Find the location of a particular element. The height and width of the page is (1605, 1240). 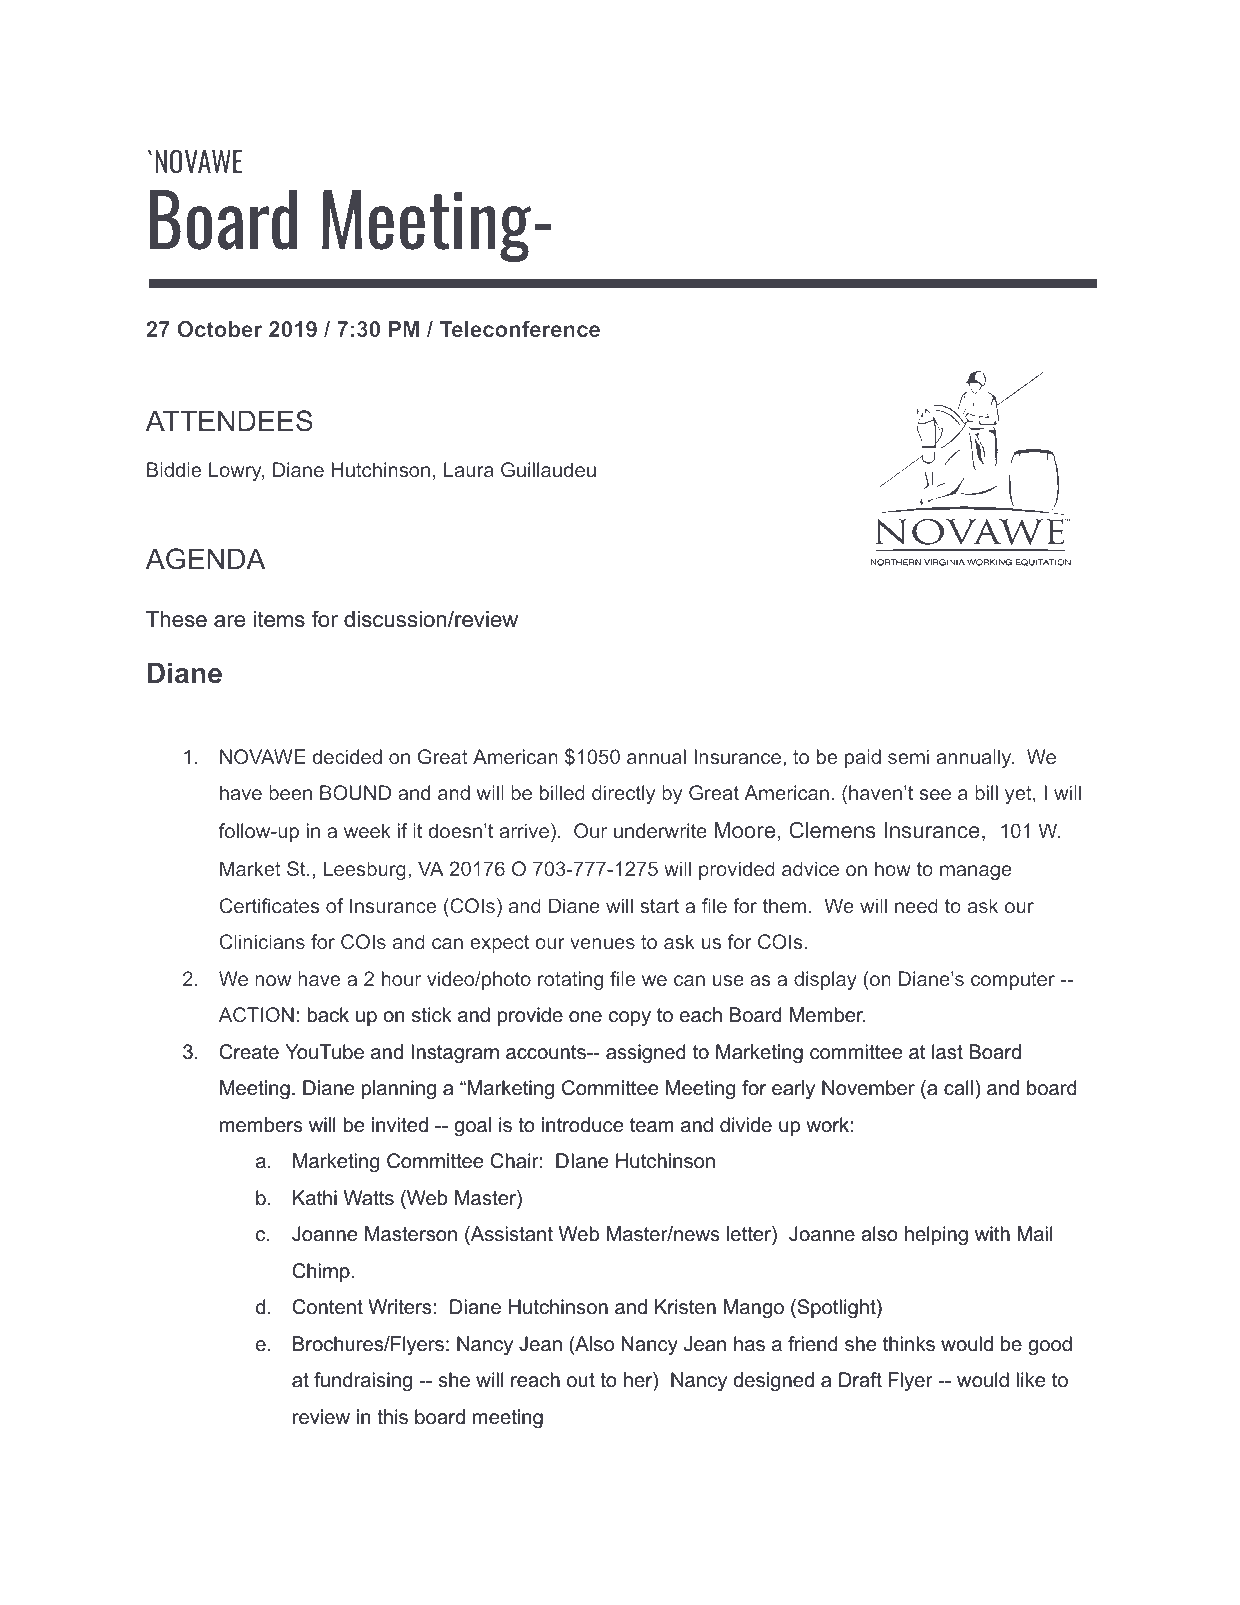

Kathi is located at coordinates (315, 1198).
